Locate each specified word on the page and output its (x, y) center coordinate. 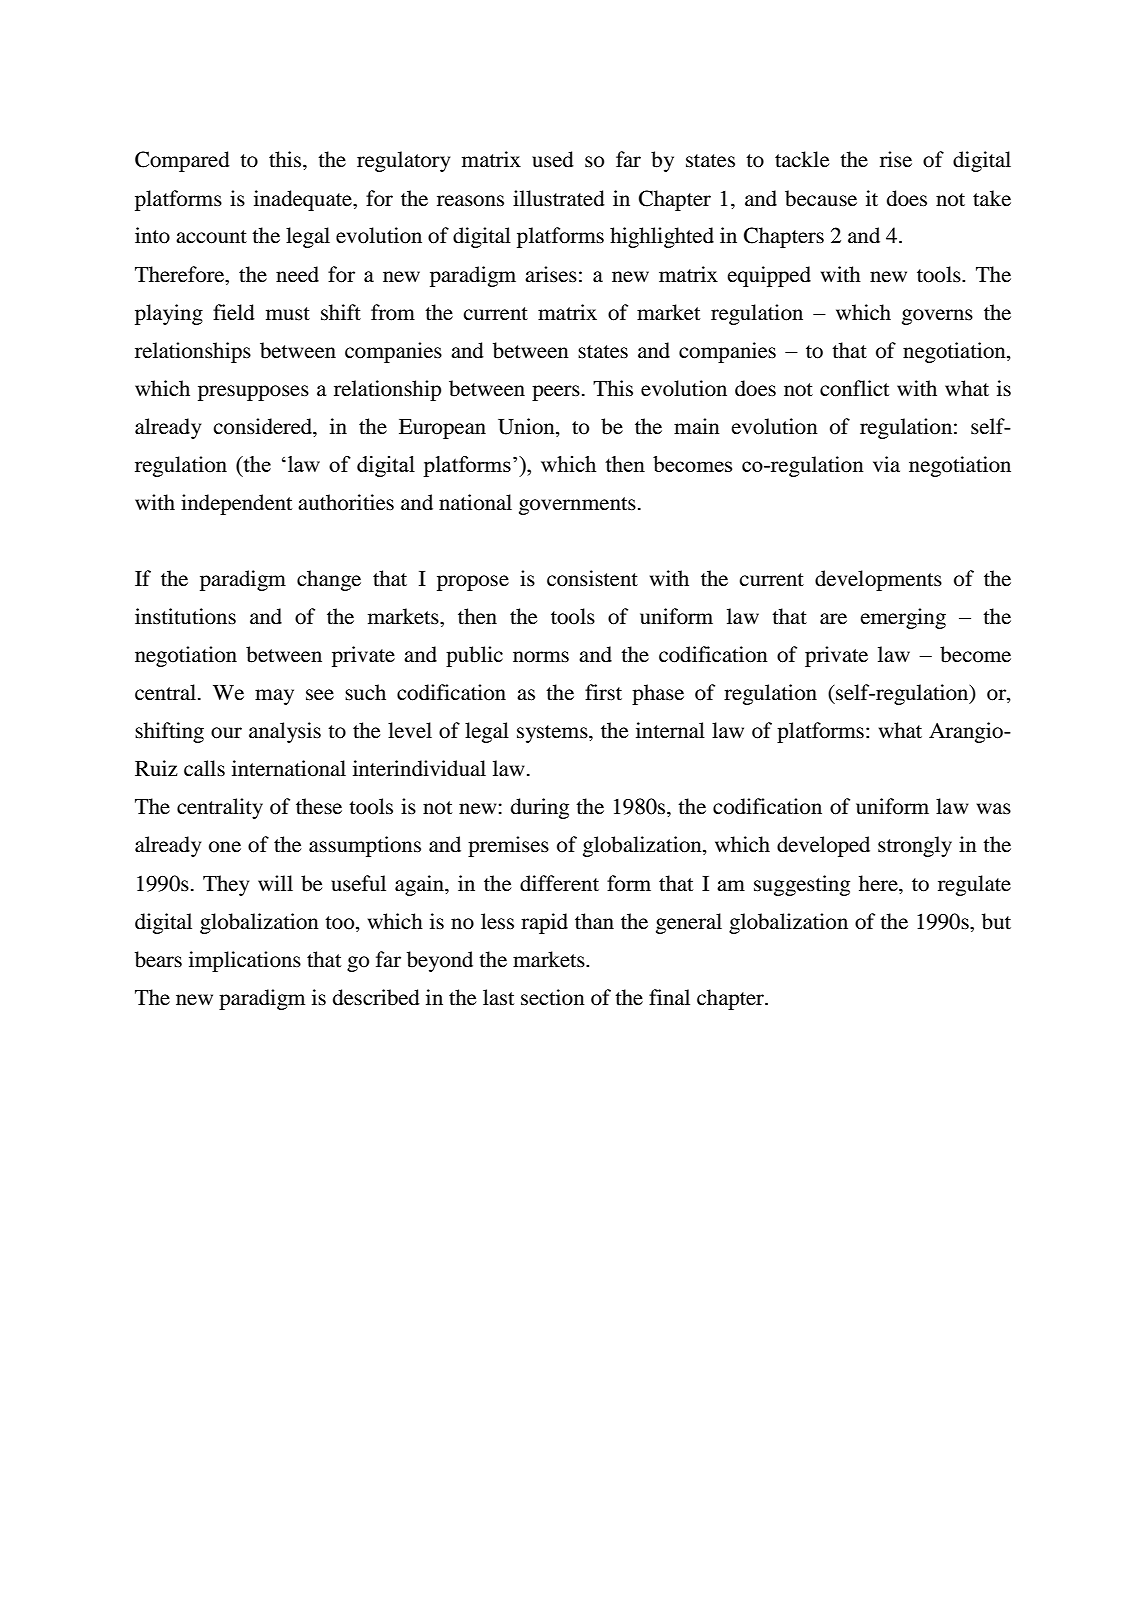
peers (556, 393)
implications (245, 961)
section (553, 997)
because (821, 198)
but (996, 921)
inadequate (304, 200)
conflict (854, 388)
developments (878, 580)
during (540, 808)
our (226, 733)
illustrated (559, 198)
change (329, 580)
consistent (592, 578)
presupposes (253, 393)
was (994, 809)
